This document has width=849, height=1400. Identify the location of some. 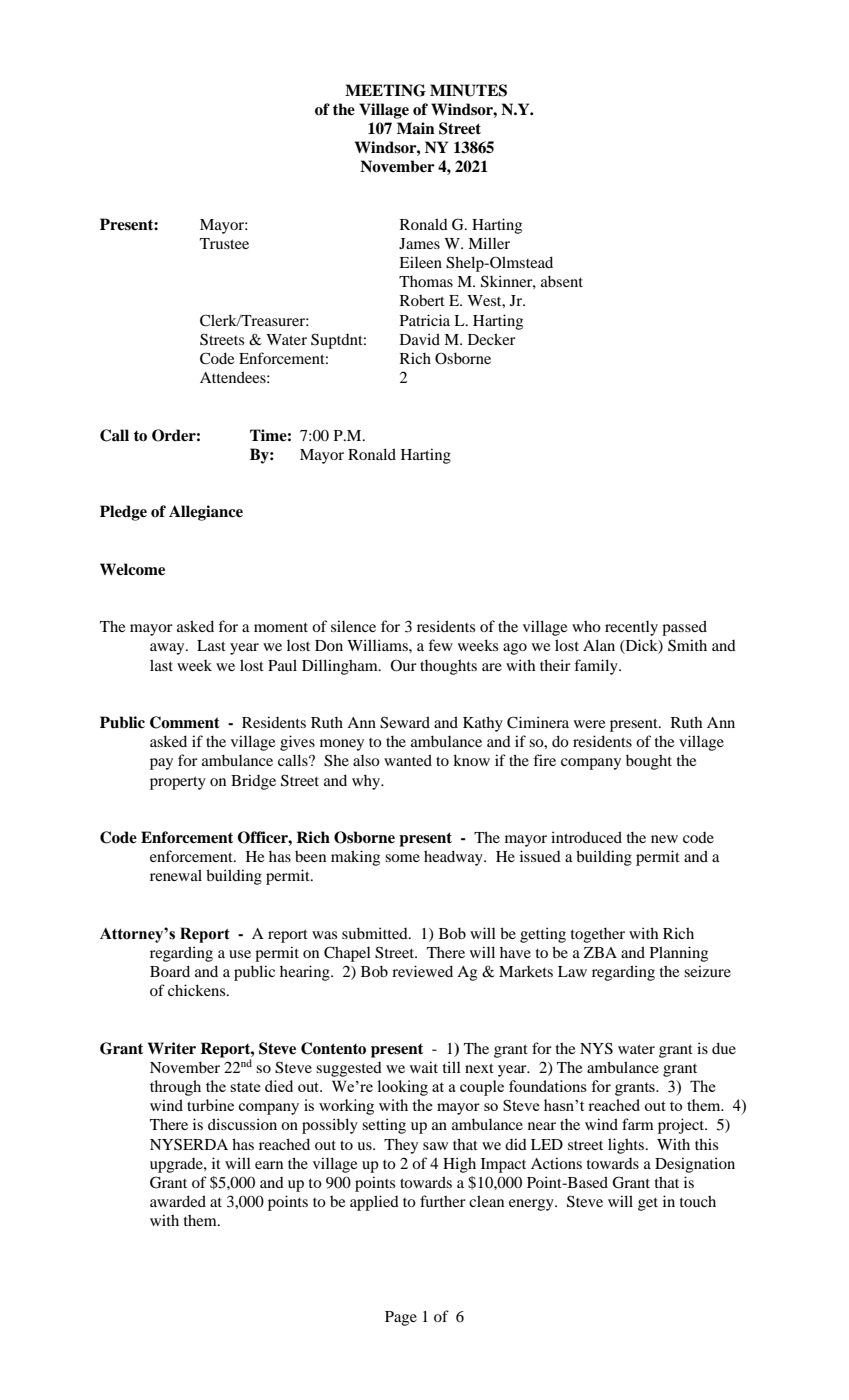
(402, 858).
